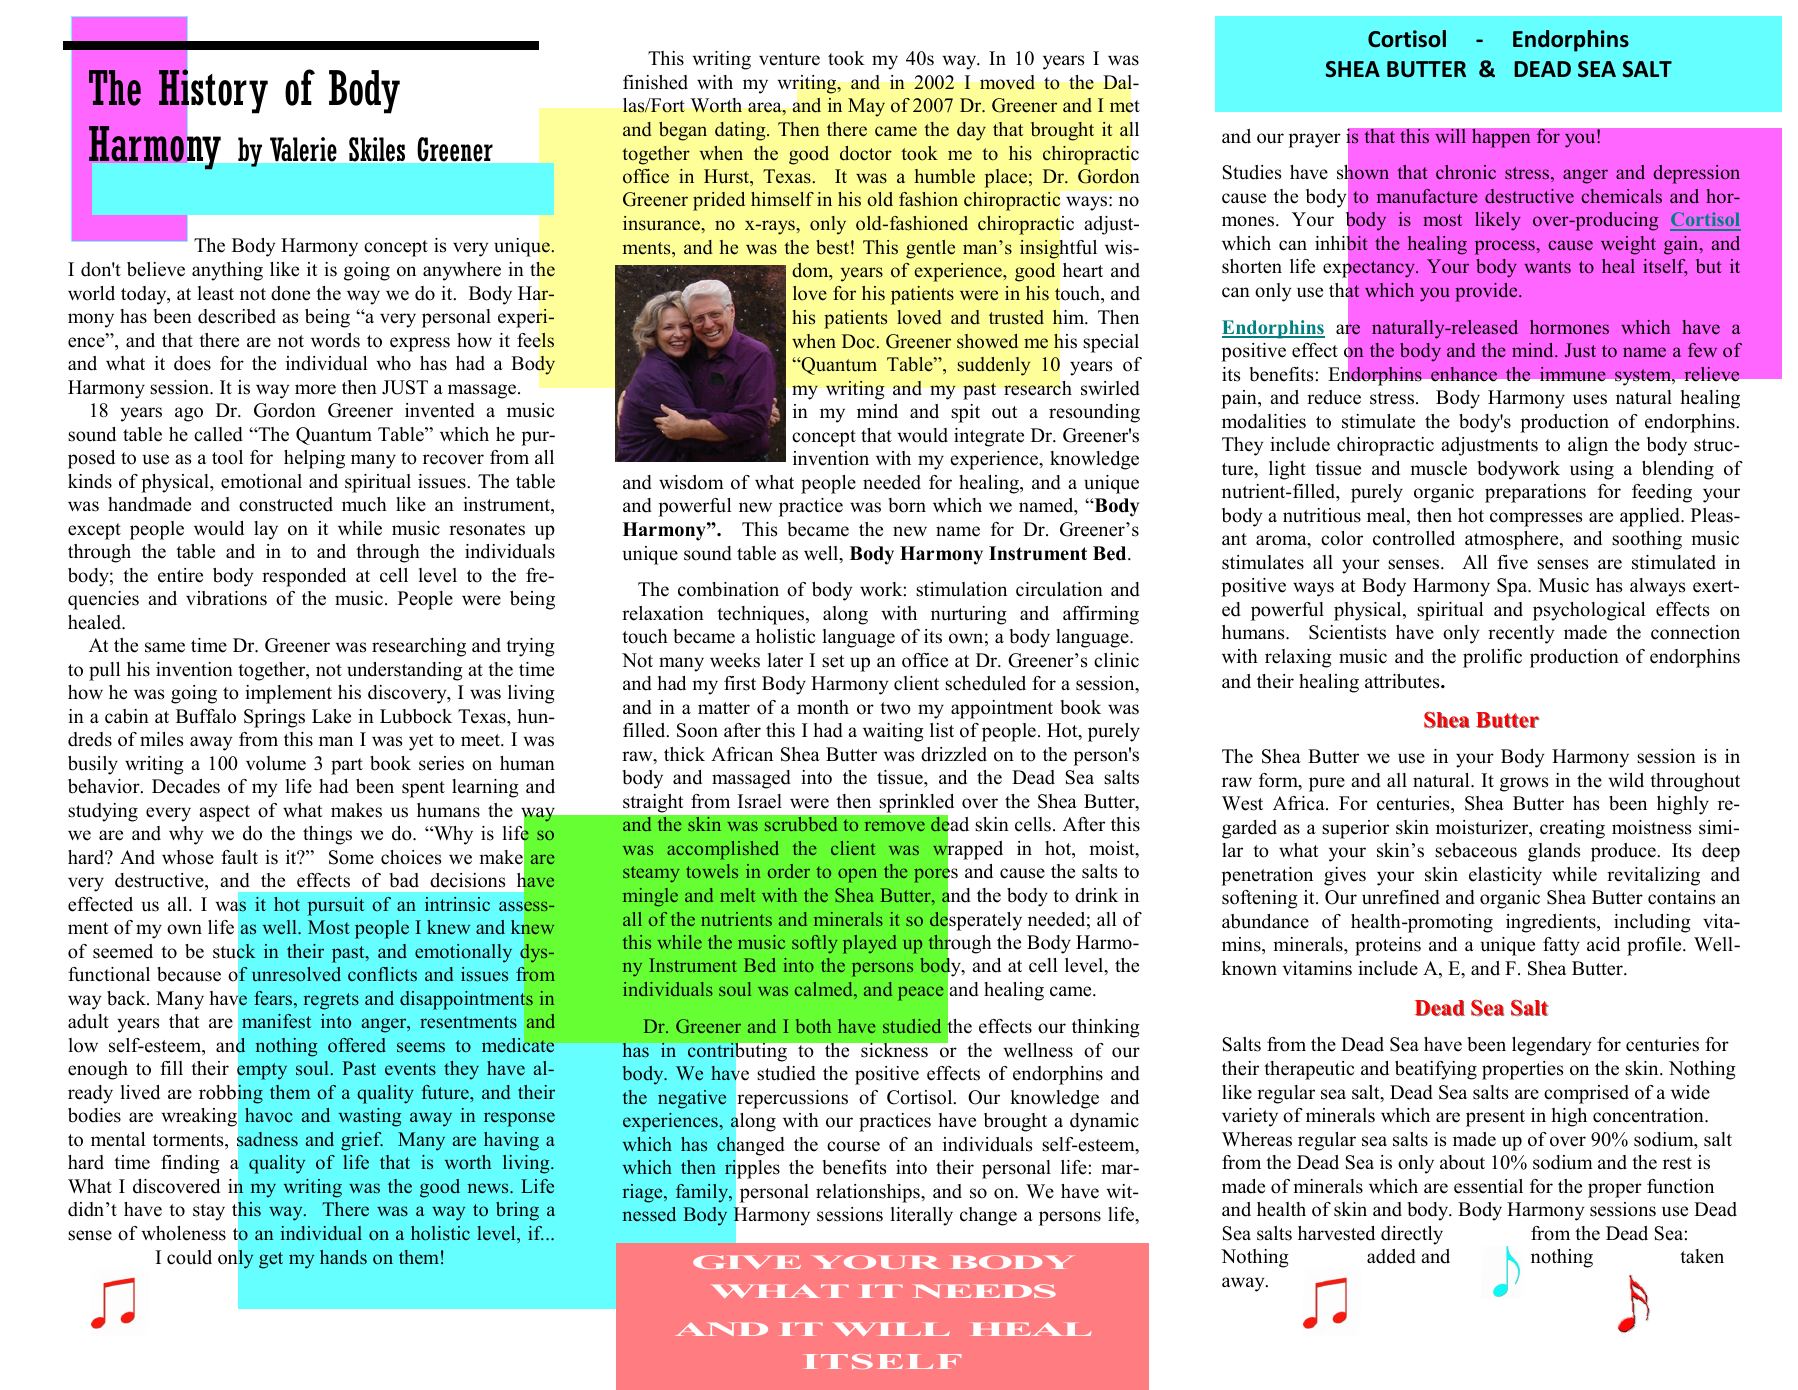  Describe the element at coordinates (866, 107) in the screenshot. I see `May` at that location.
